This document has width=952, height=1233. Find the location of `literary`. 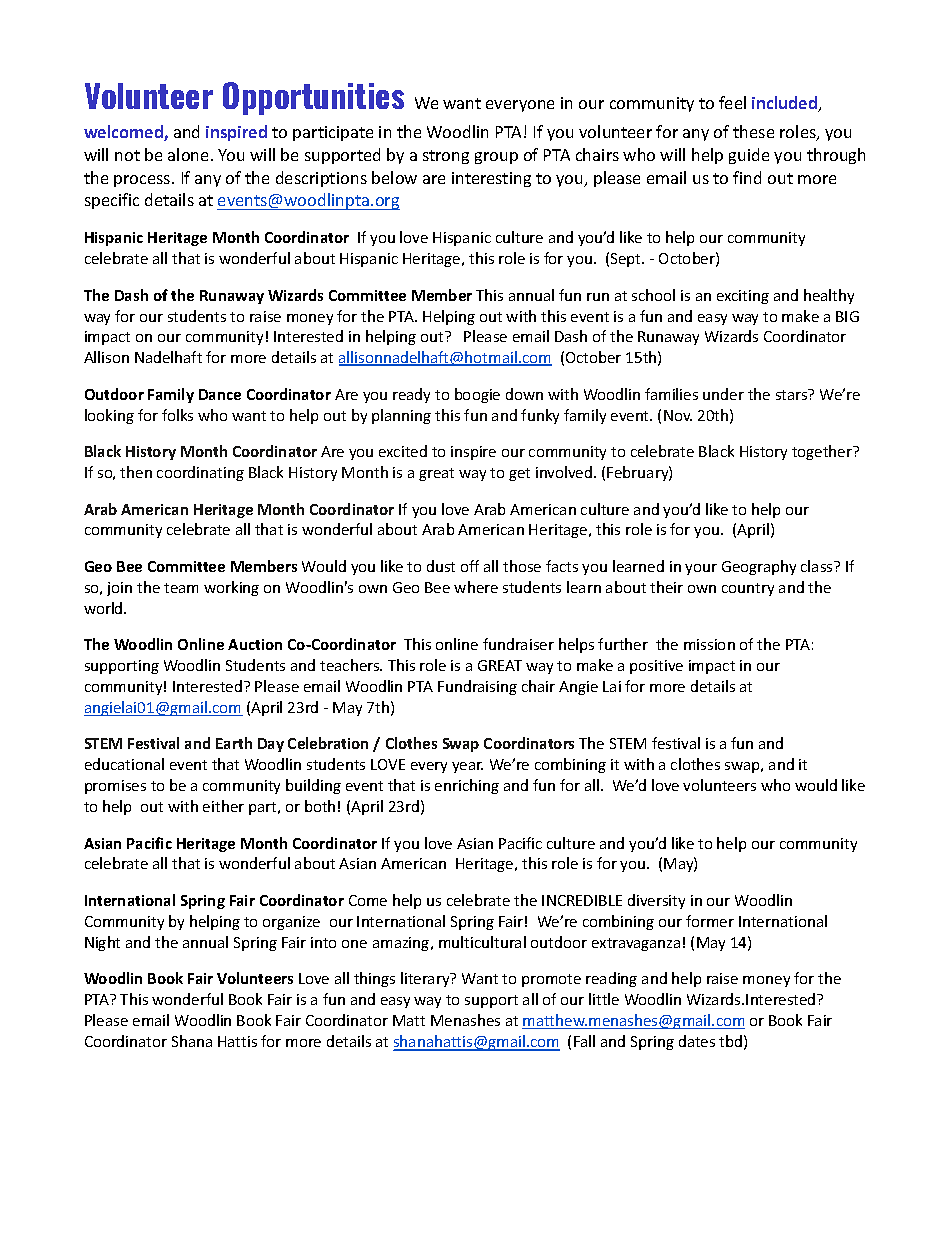

literary is located at coordinates (426, 979).
